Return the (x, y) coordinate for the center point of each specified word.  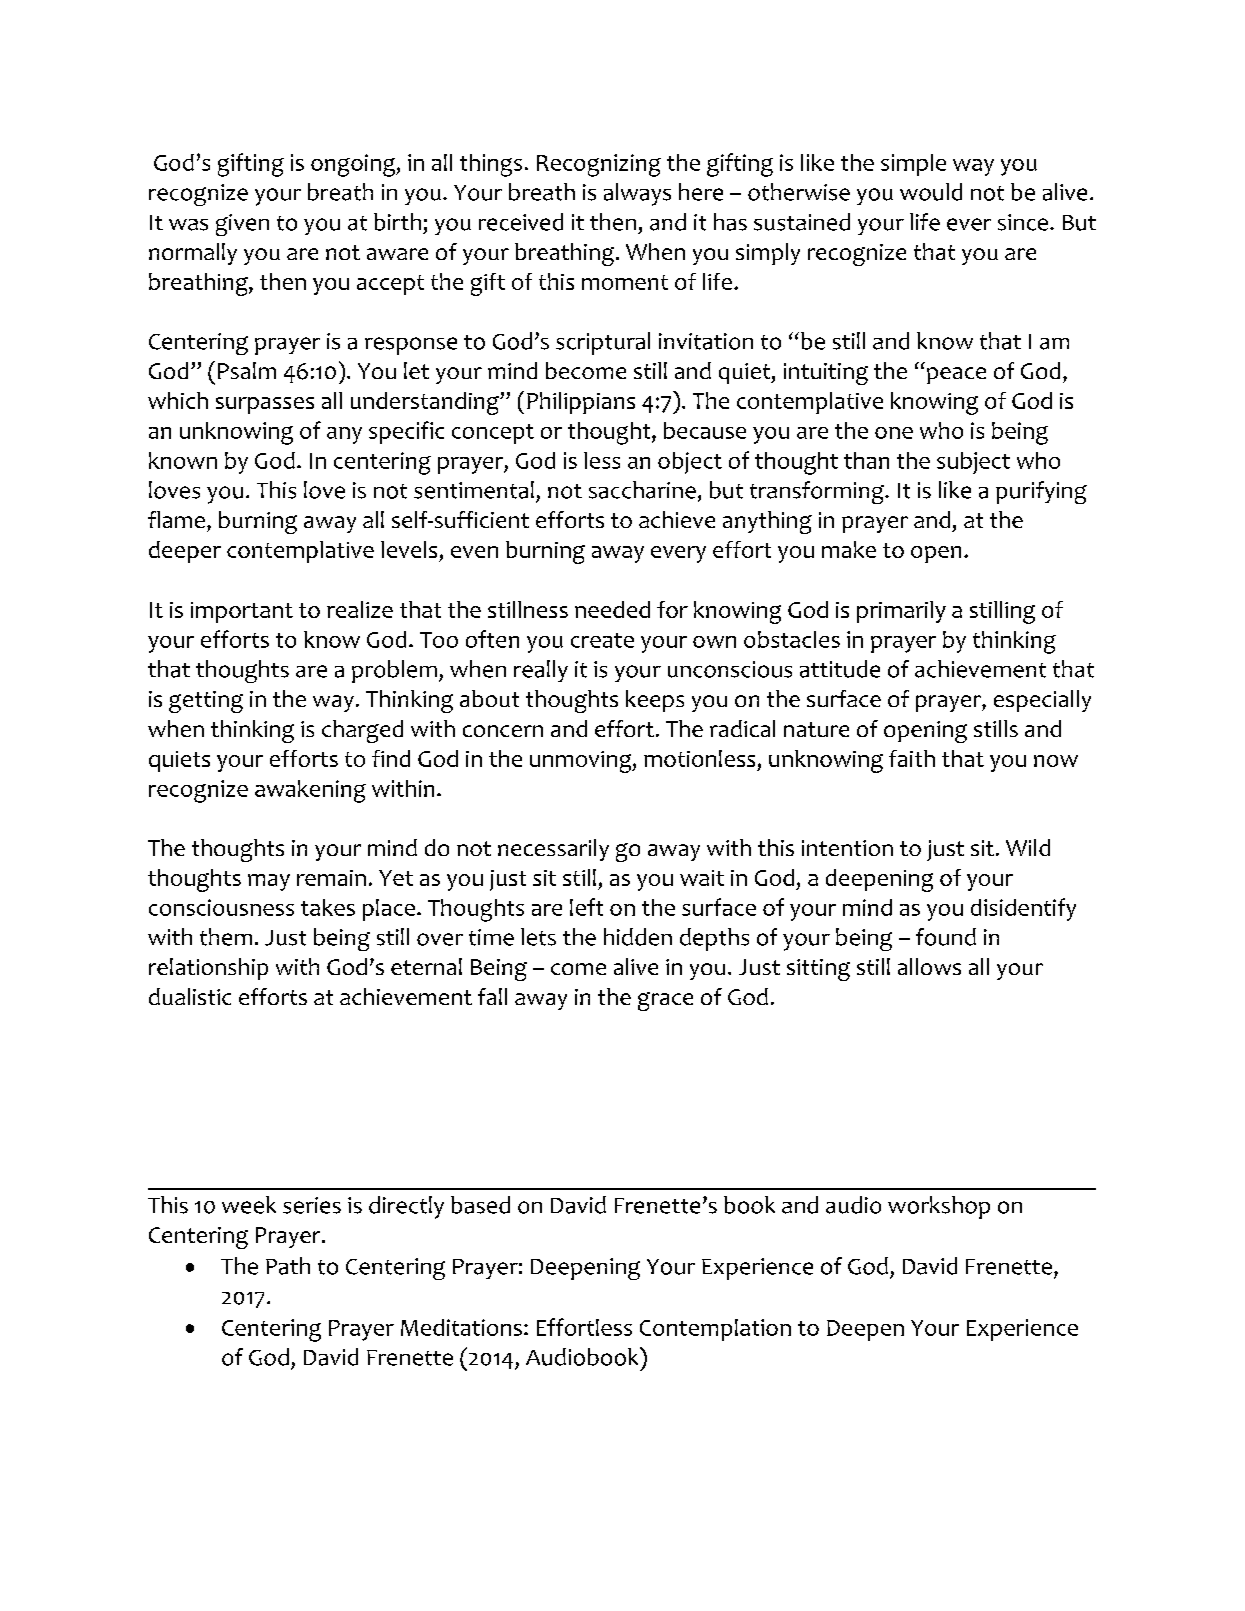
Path (288, 1266)
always (637, 194)
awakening (310, 791)
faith (912, 758)
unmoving (582, 762)
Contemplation (715, 1330)
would (931, 192)
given (242, 225)
